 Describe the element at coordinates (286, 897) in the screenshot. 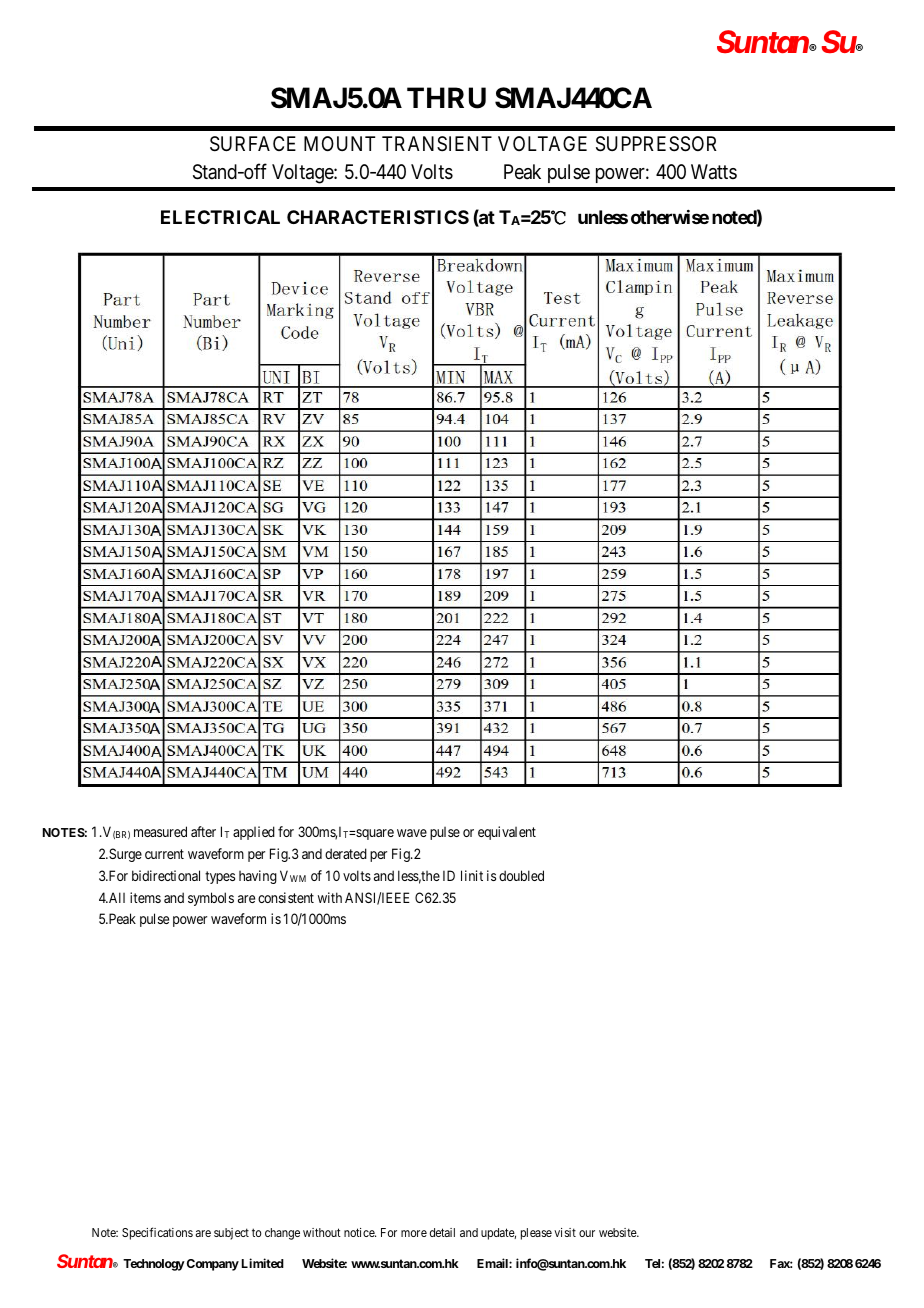

I see `consistent` at that location.
